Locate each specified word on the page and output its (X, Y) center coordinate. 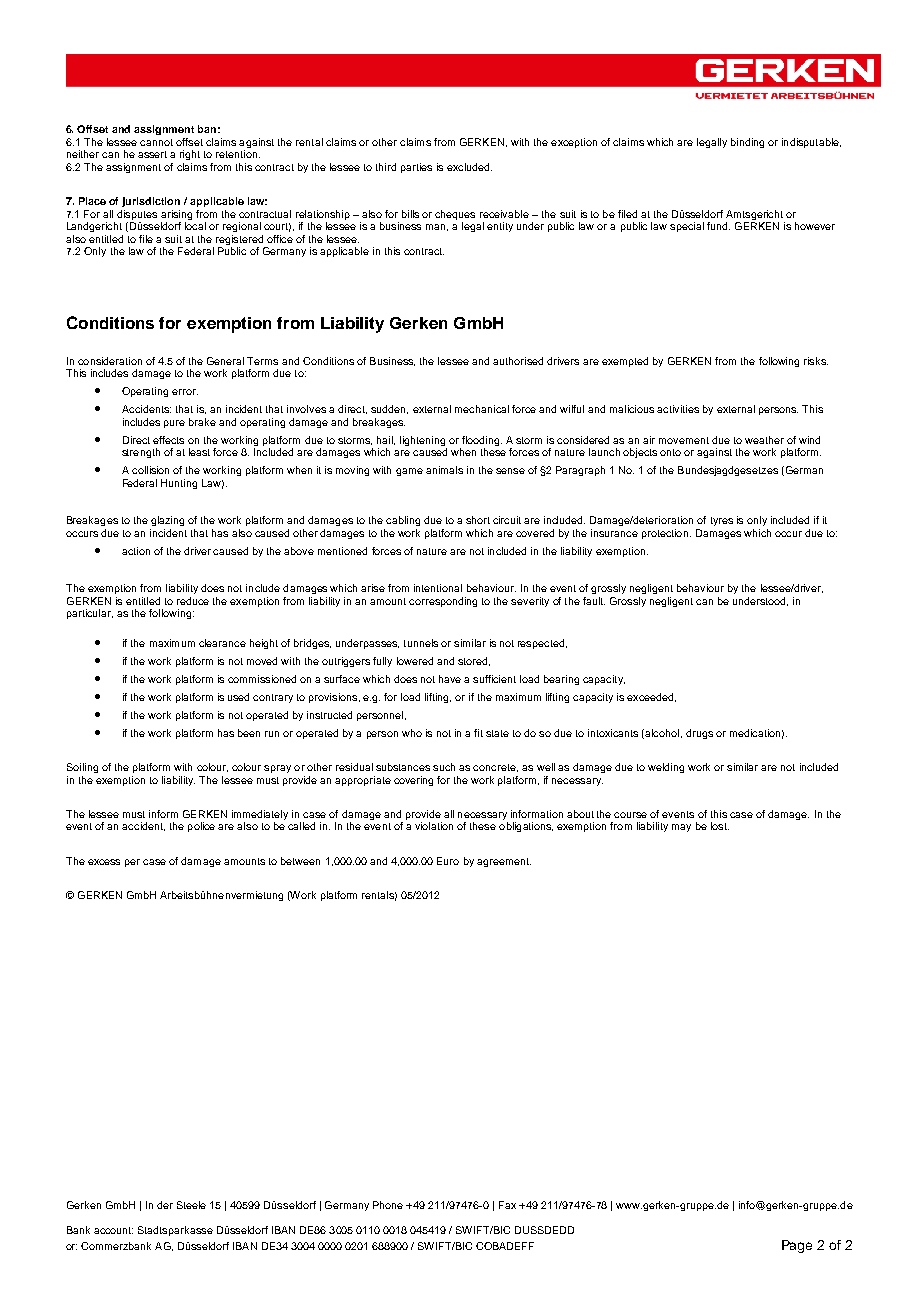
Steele (191, 1205)
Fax (507, 1205)
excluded (469, 167)
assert (152, 154)
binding (747, 143)
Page (797, 1246)
